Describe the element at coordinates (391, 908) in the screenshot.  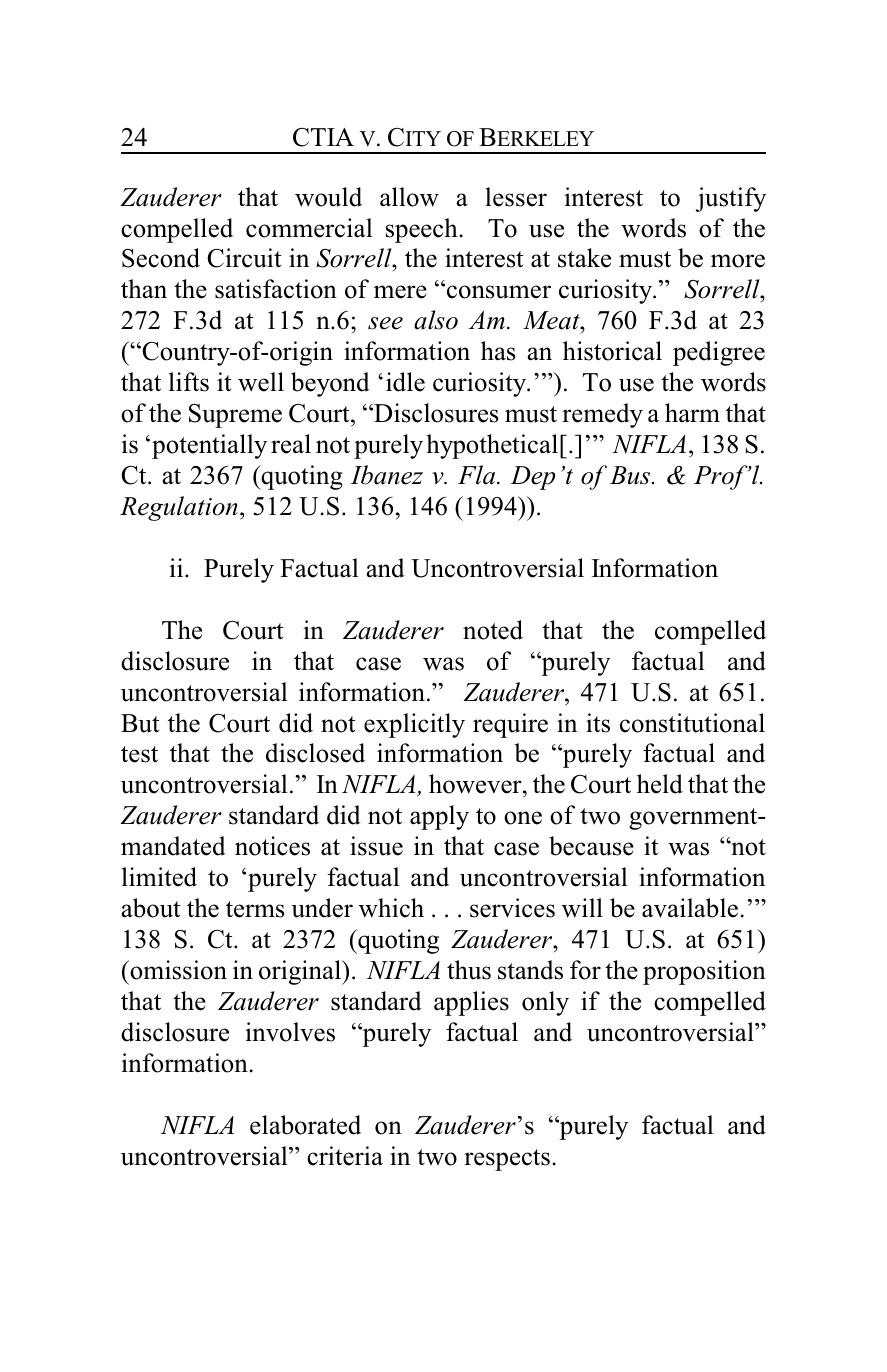
I see `which` at that location.
